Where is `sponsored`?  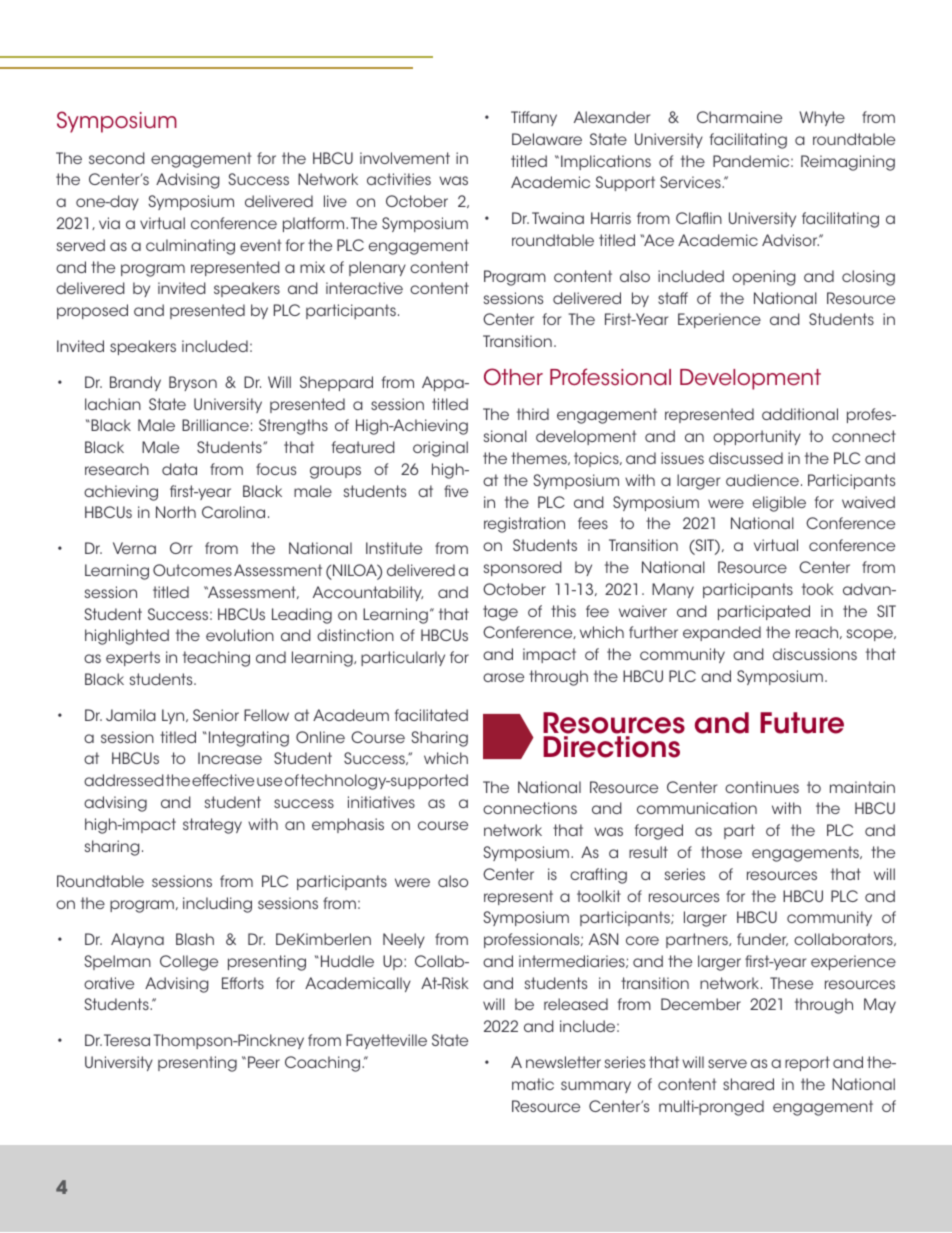 sponsored is located at coordinates (523, 568).
